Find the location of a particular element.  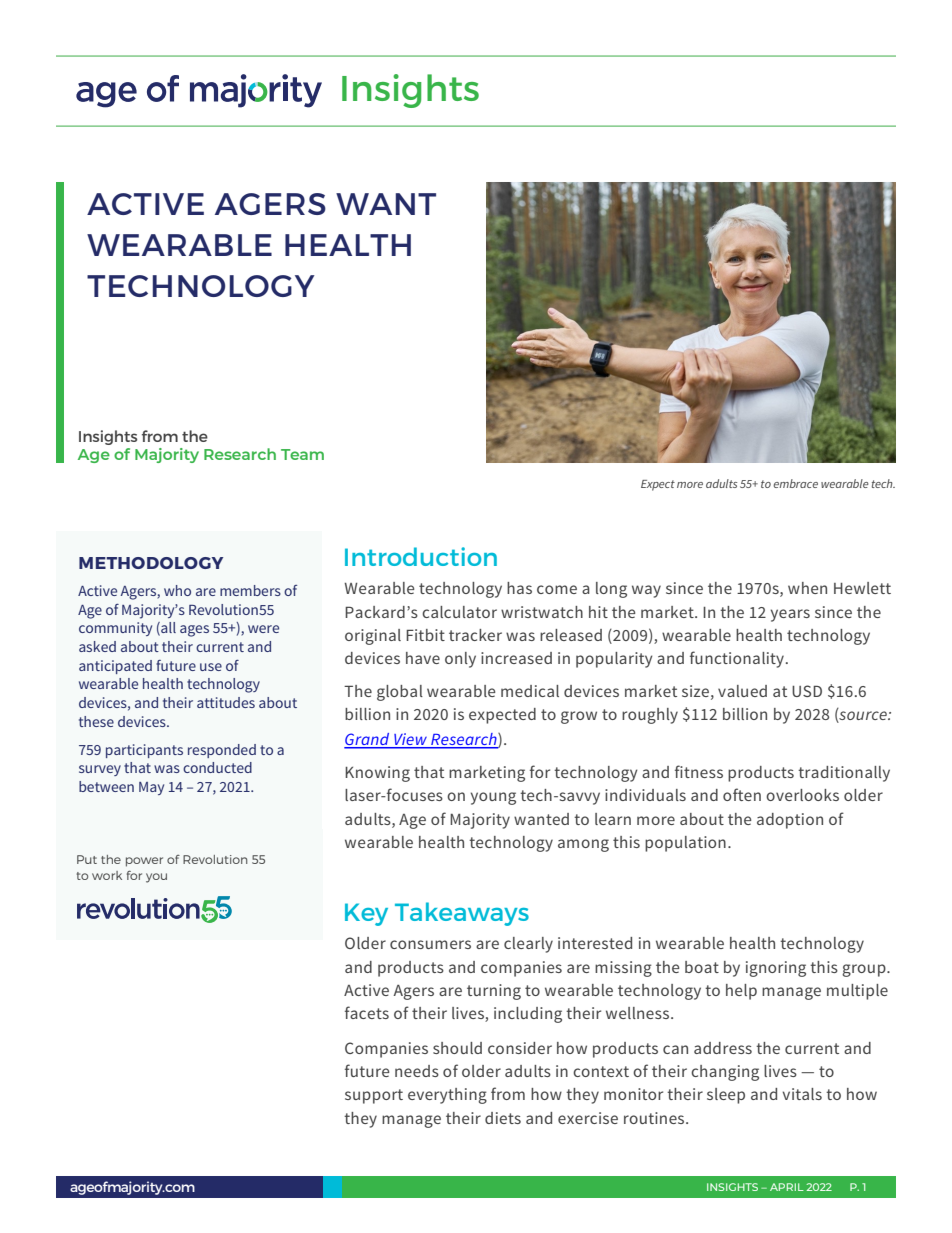

Takeaways is located at coordinates (462, 914).
